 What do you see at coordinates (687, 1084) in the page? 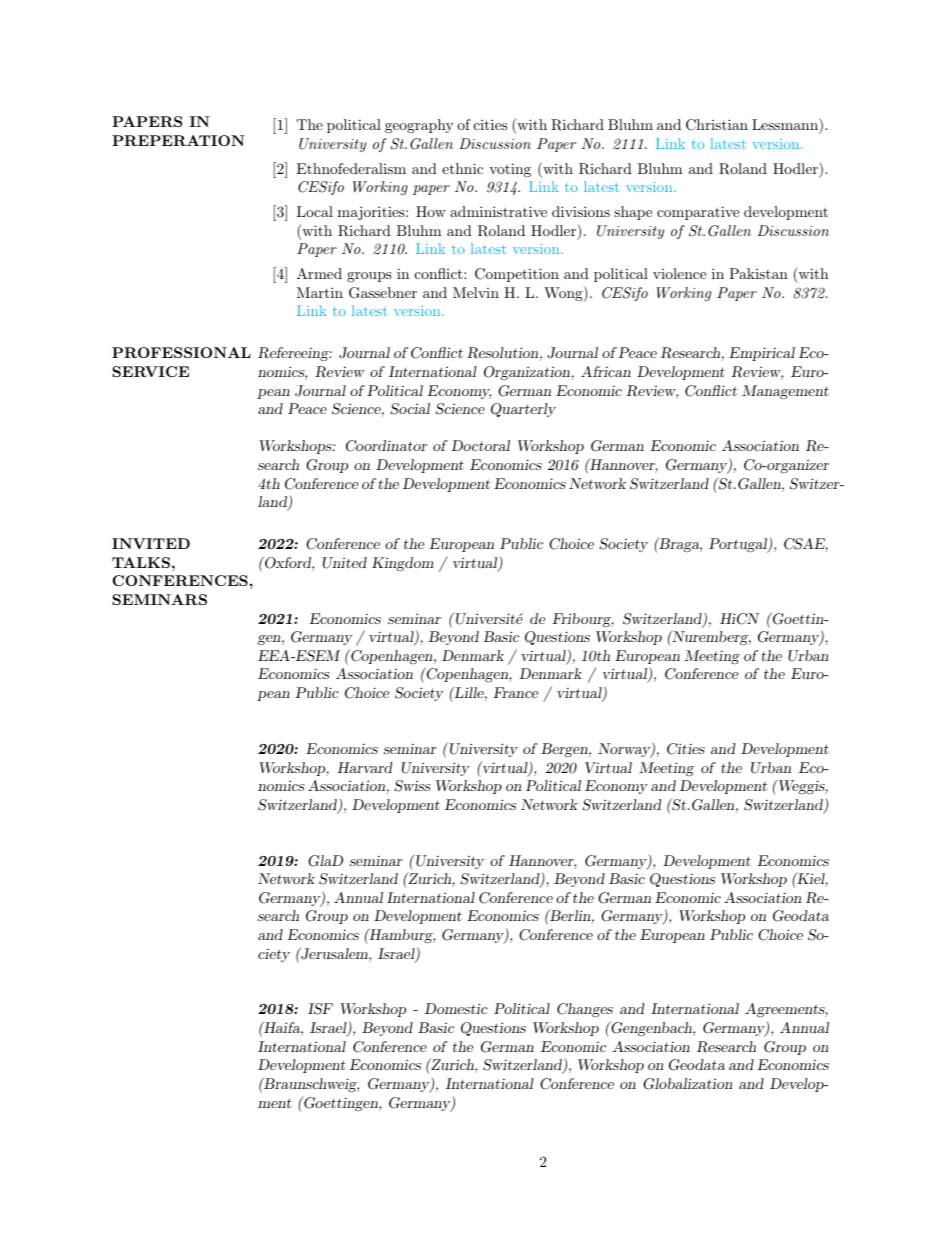
I see `Globalization` at bounding box center [687, 1084].
